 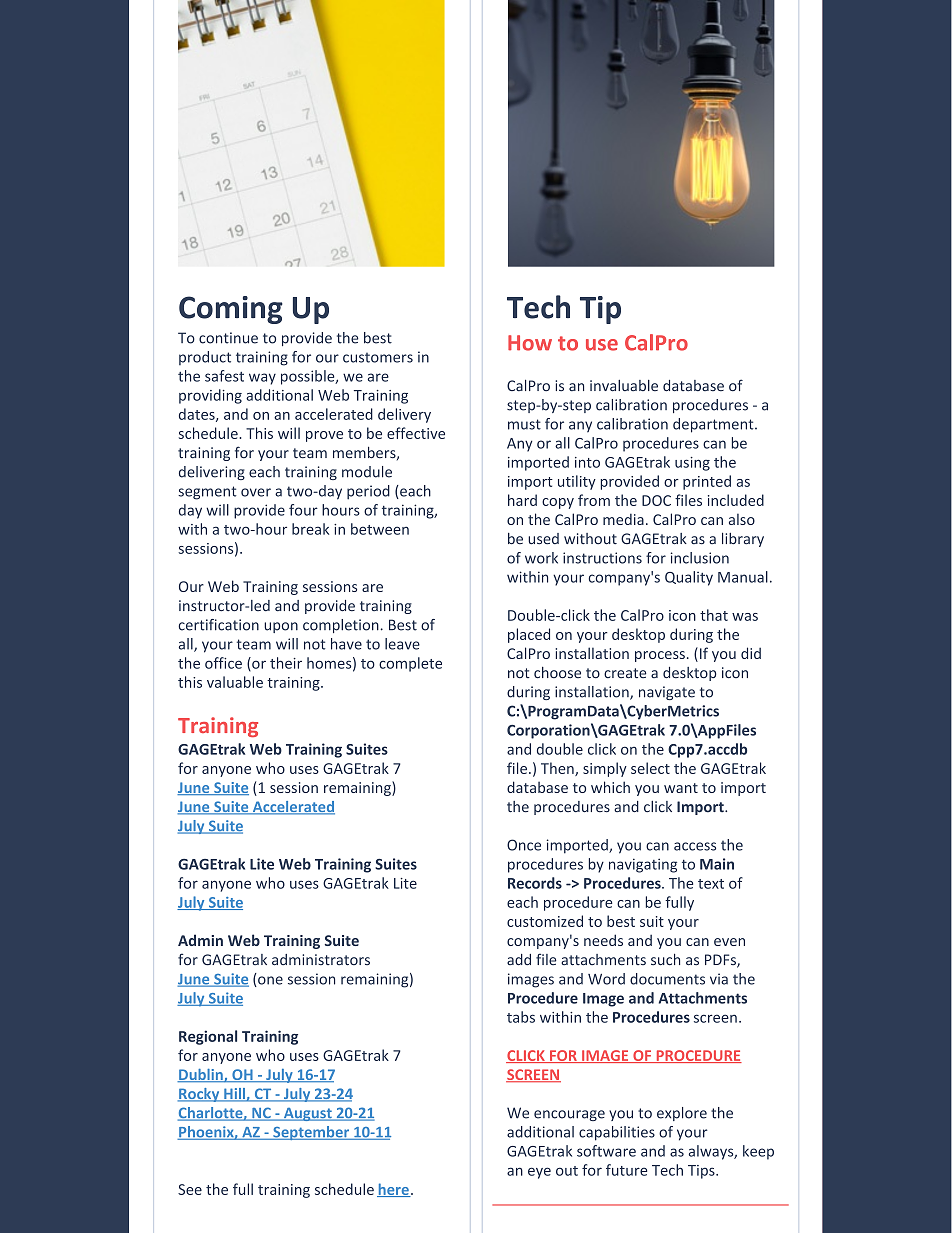 What do you see at coordinates (530, 343) in the page?
I see `How` at bounding box center [530, 343].
